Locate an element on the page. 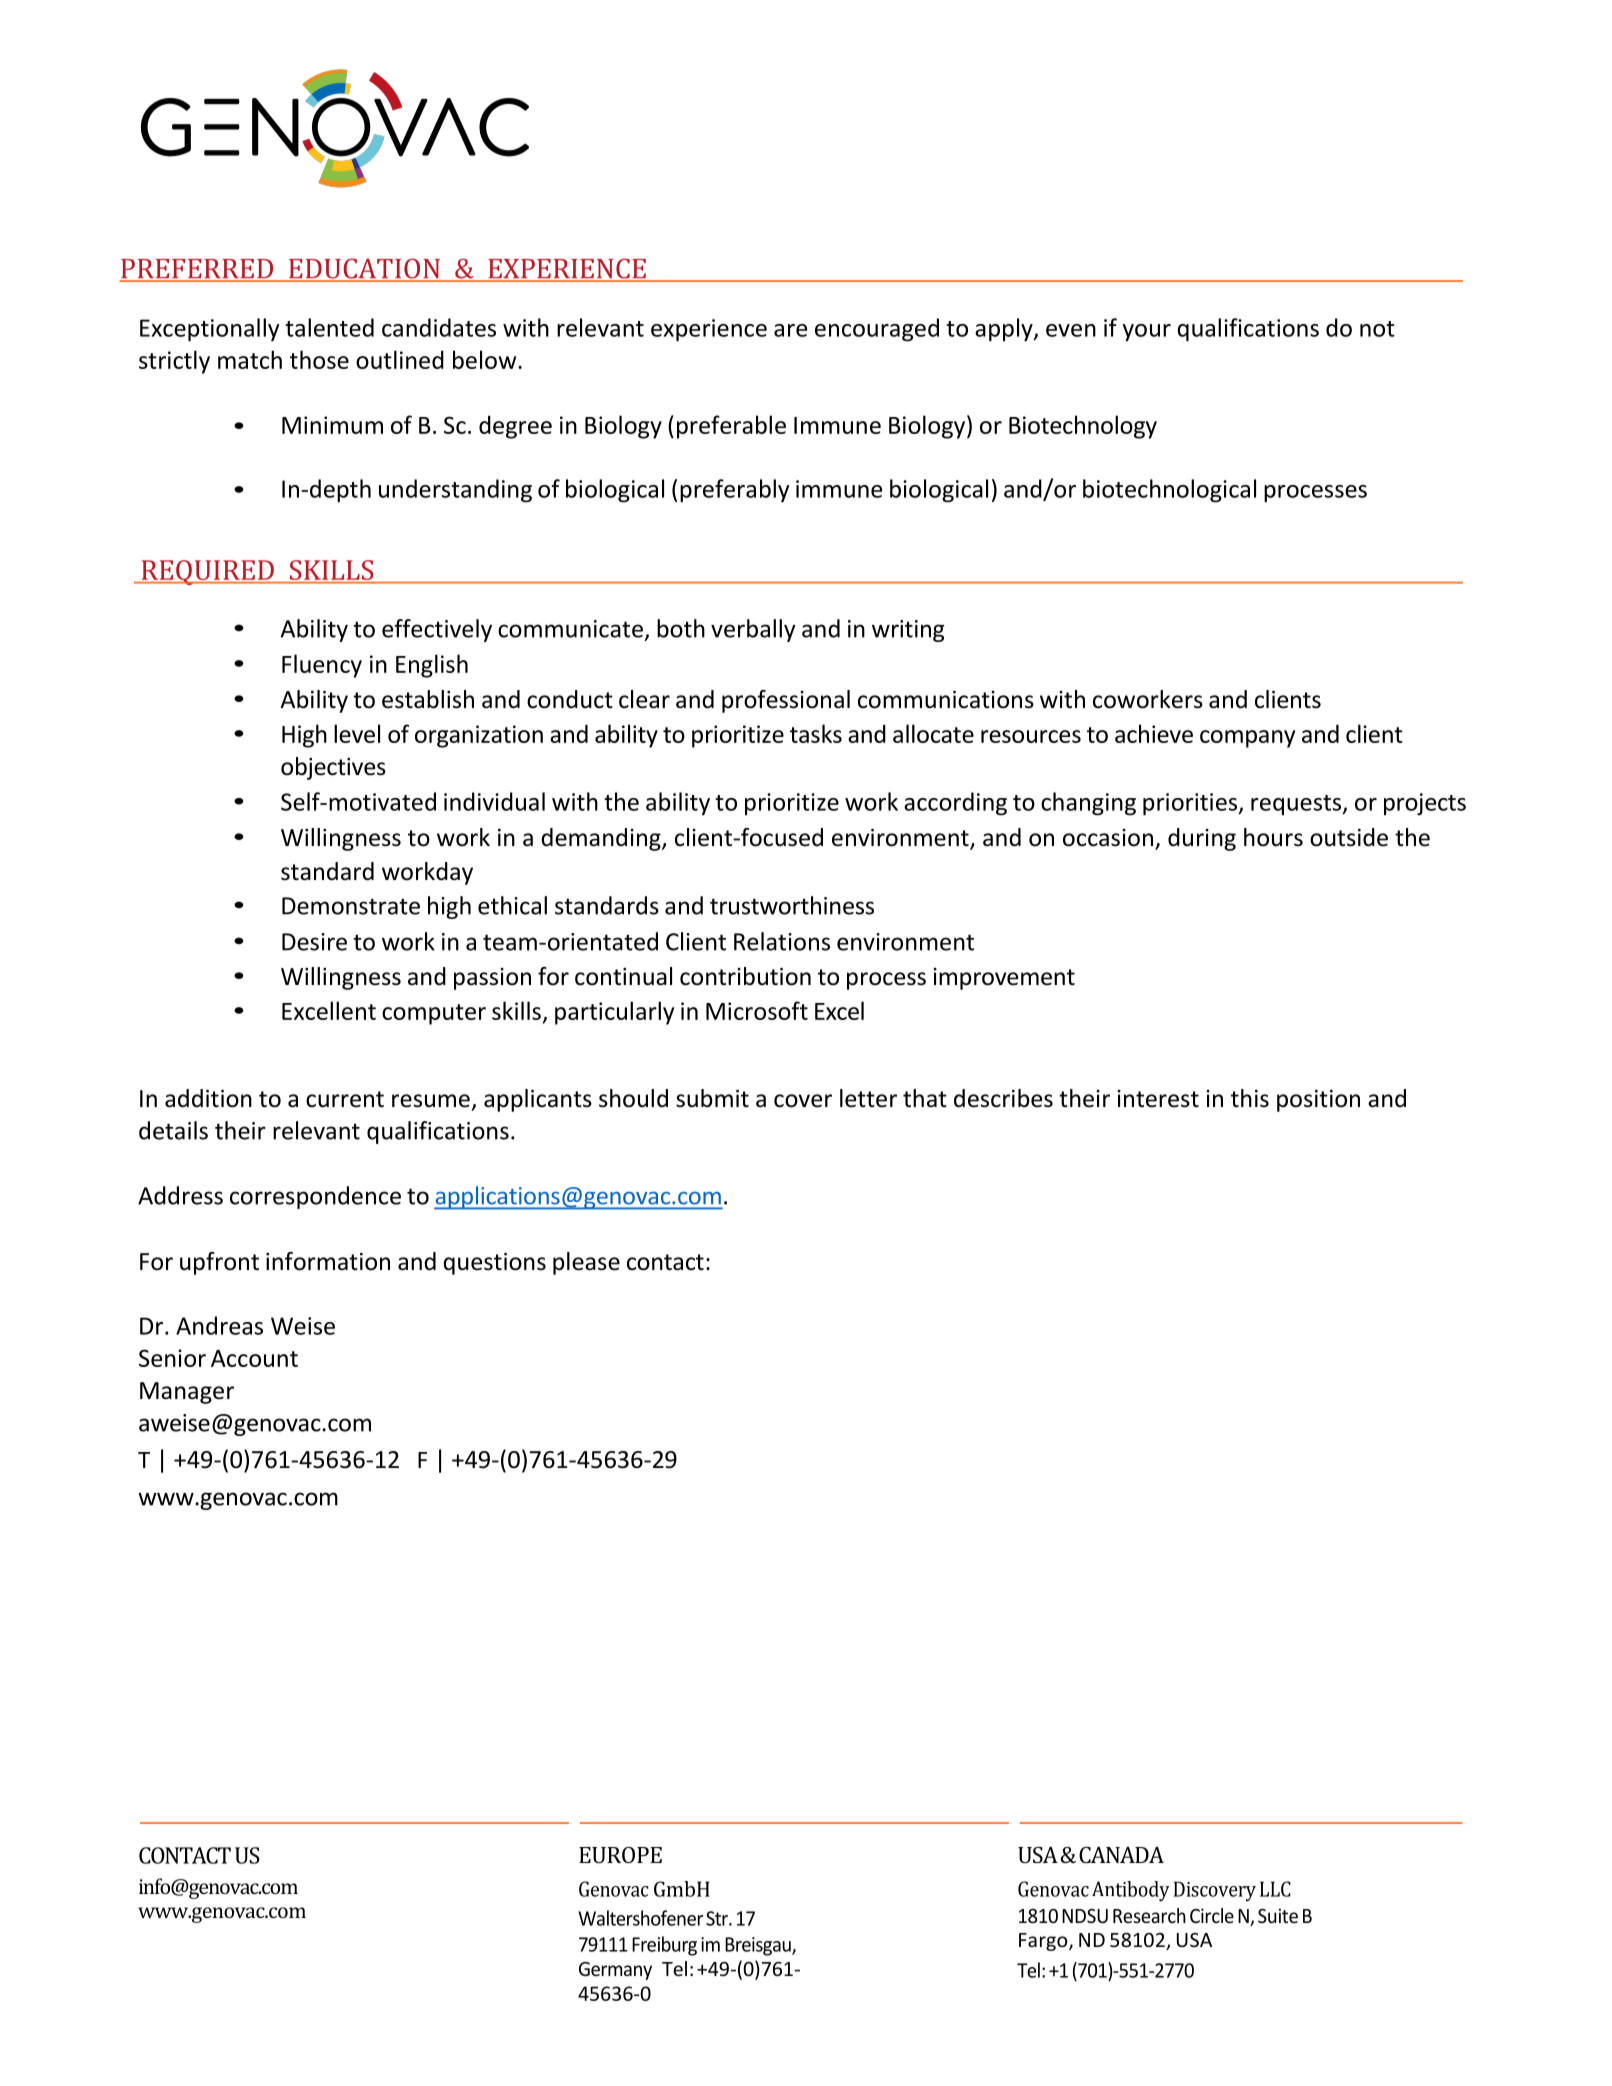 This image has height=2086, width=1612. Fluency is located at coordinates (322, 666).
